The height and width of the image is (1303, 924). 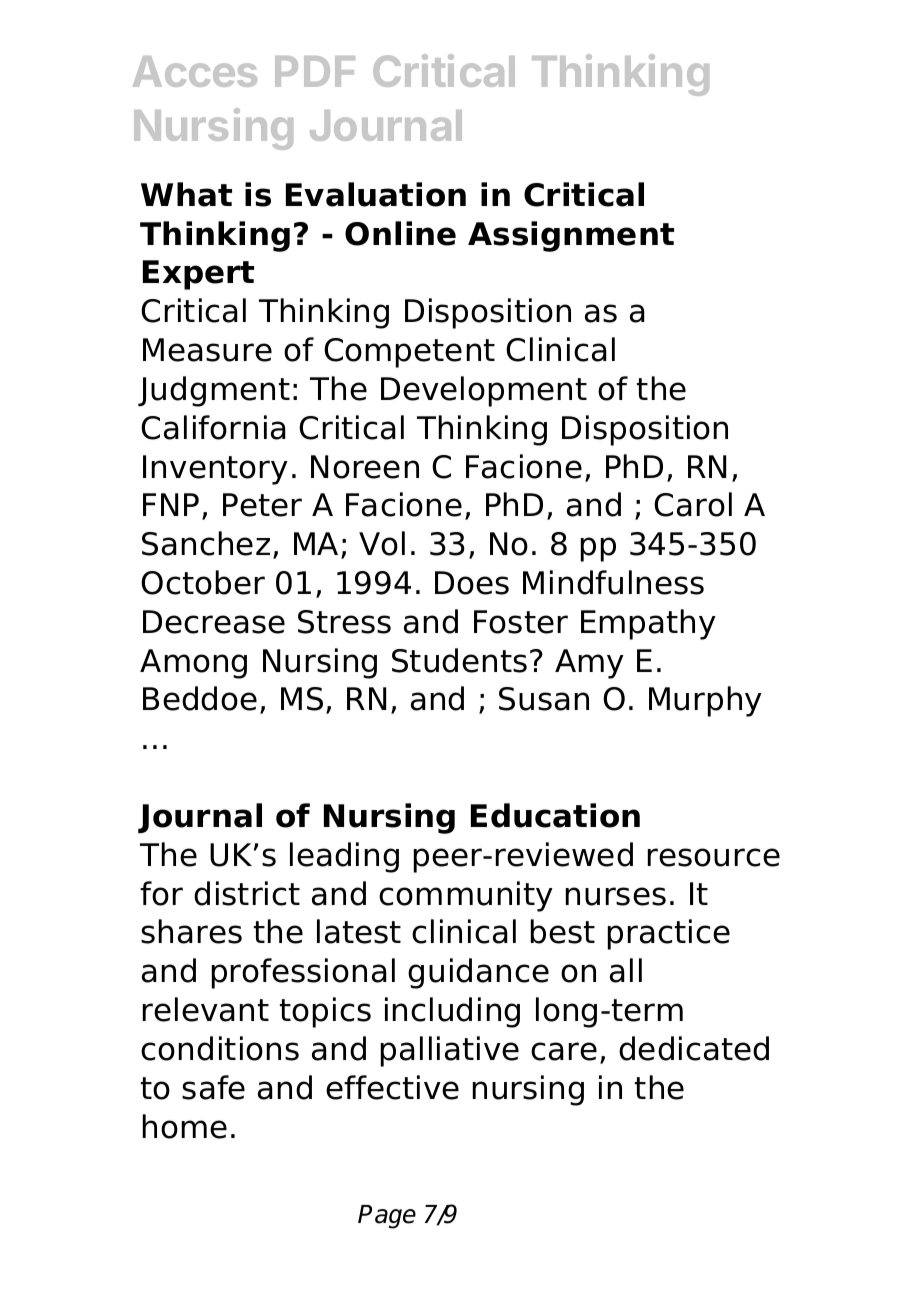 I want to click on home, so click(x=185, y=1126).
